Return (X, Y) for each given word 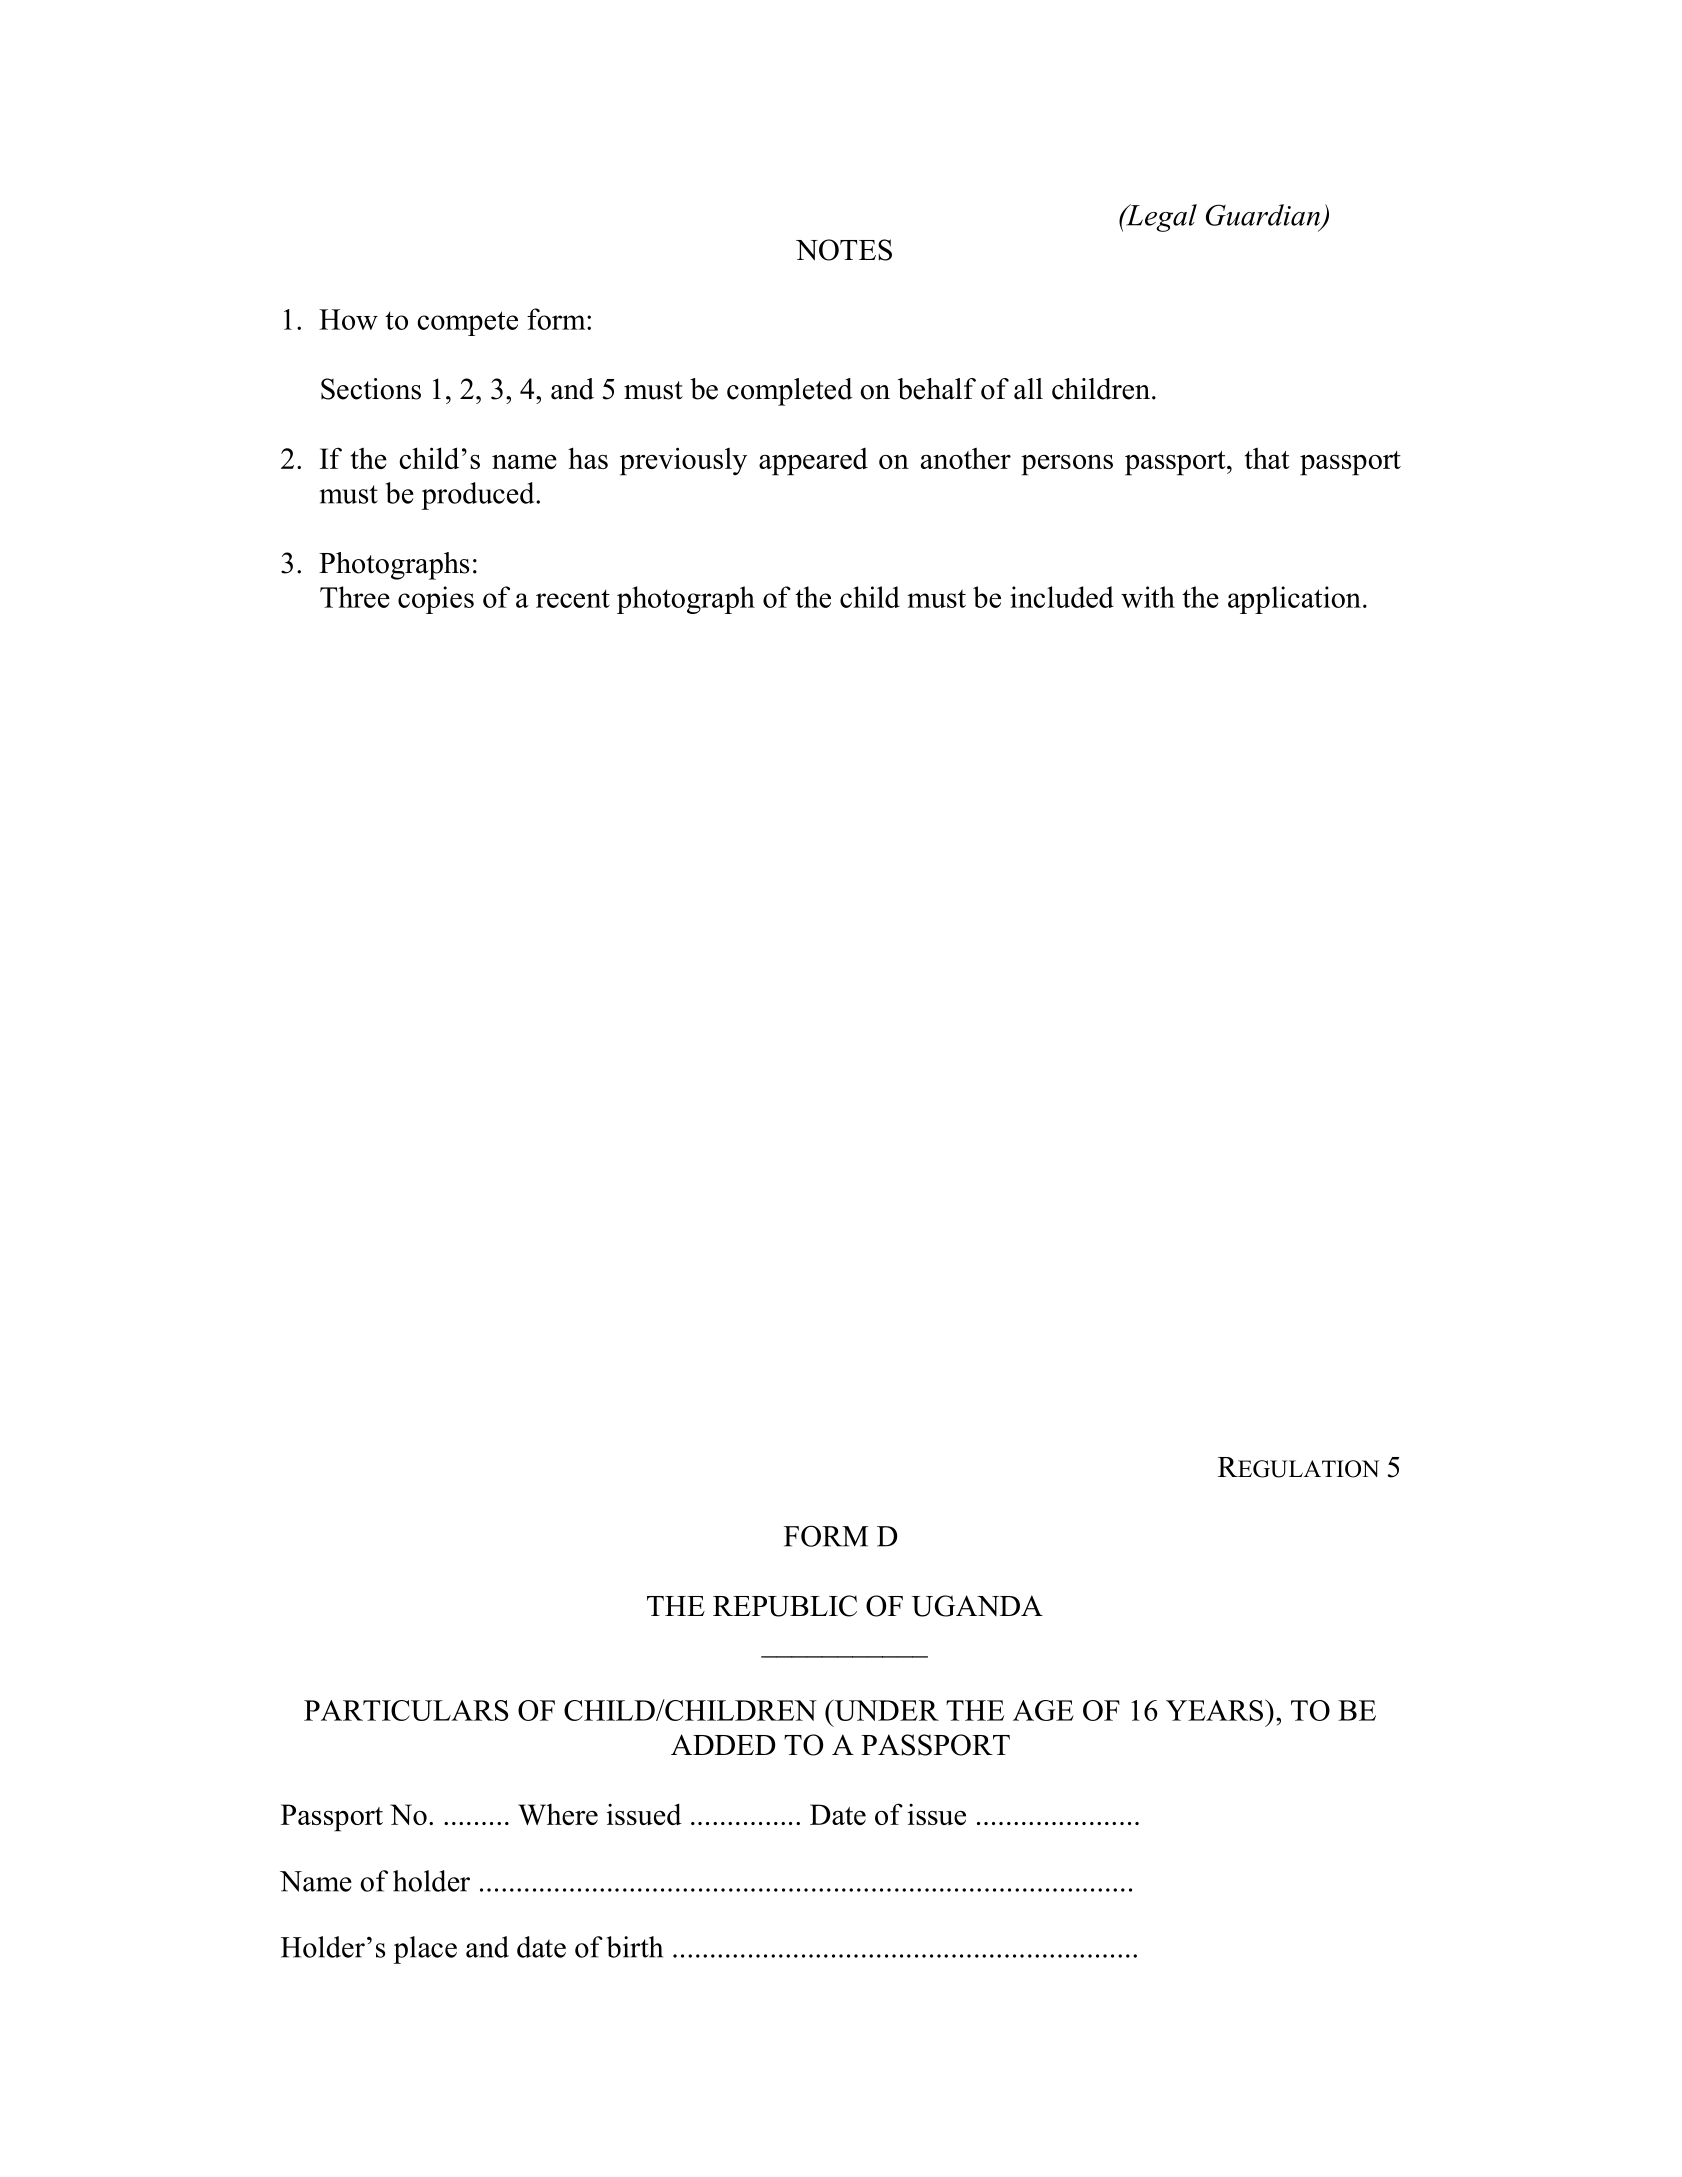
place (425, 1950)
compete (467, 323)
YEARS (1214, 1710)
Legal (1160, 218)
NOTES (844, 250)
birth (635, 1947)
